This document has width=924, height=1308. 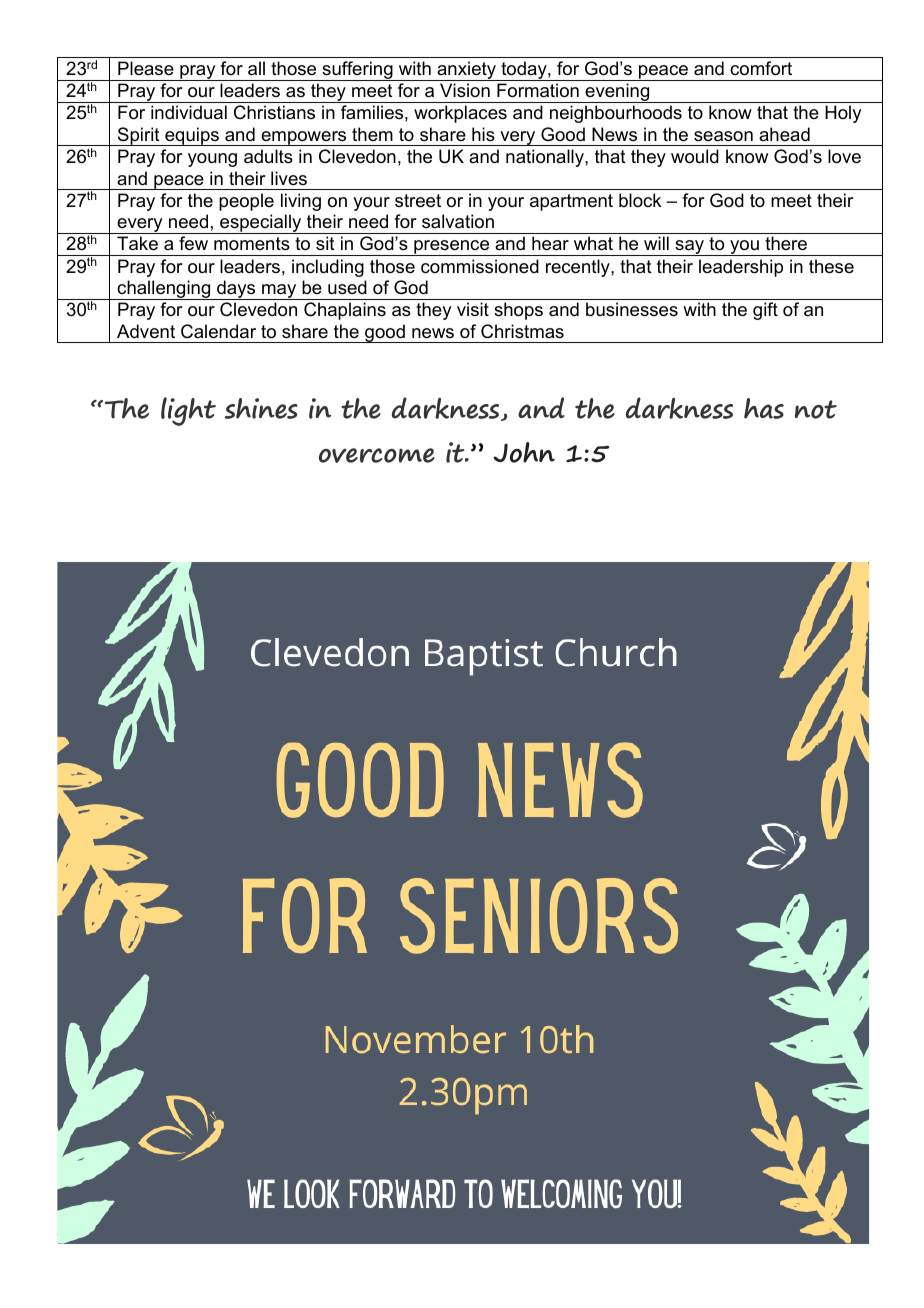 What do you see at coordinates (466, 71) in the document?
I see `anxiety` at bounding box center [466, 71].
